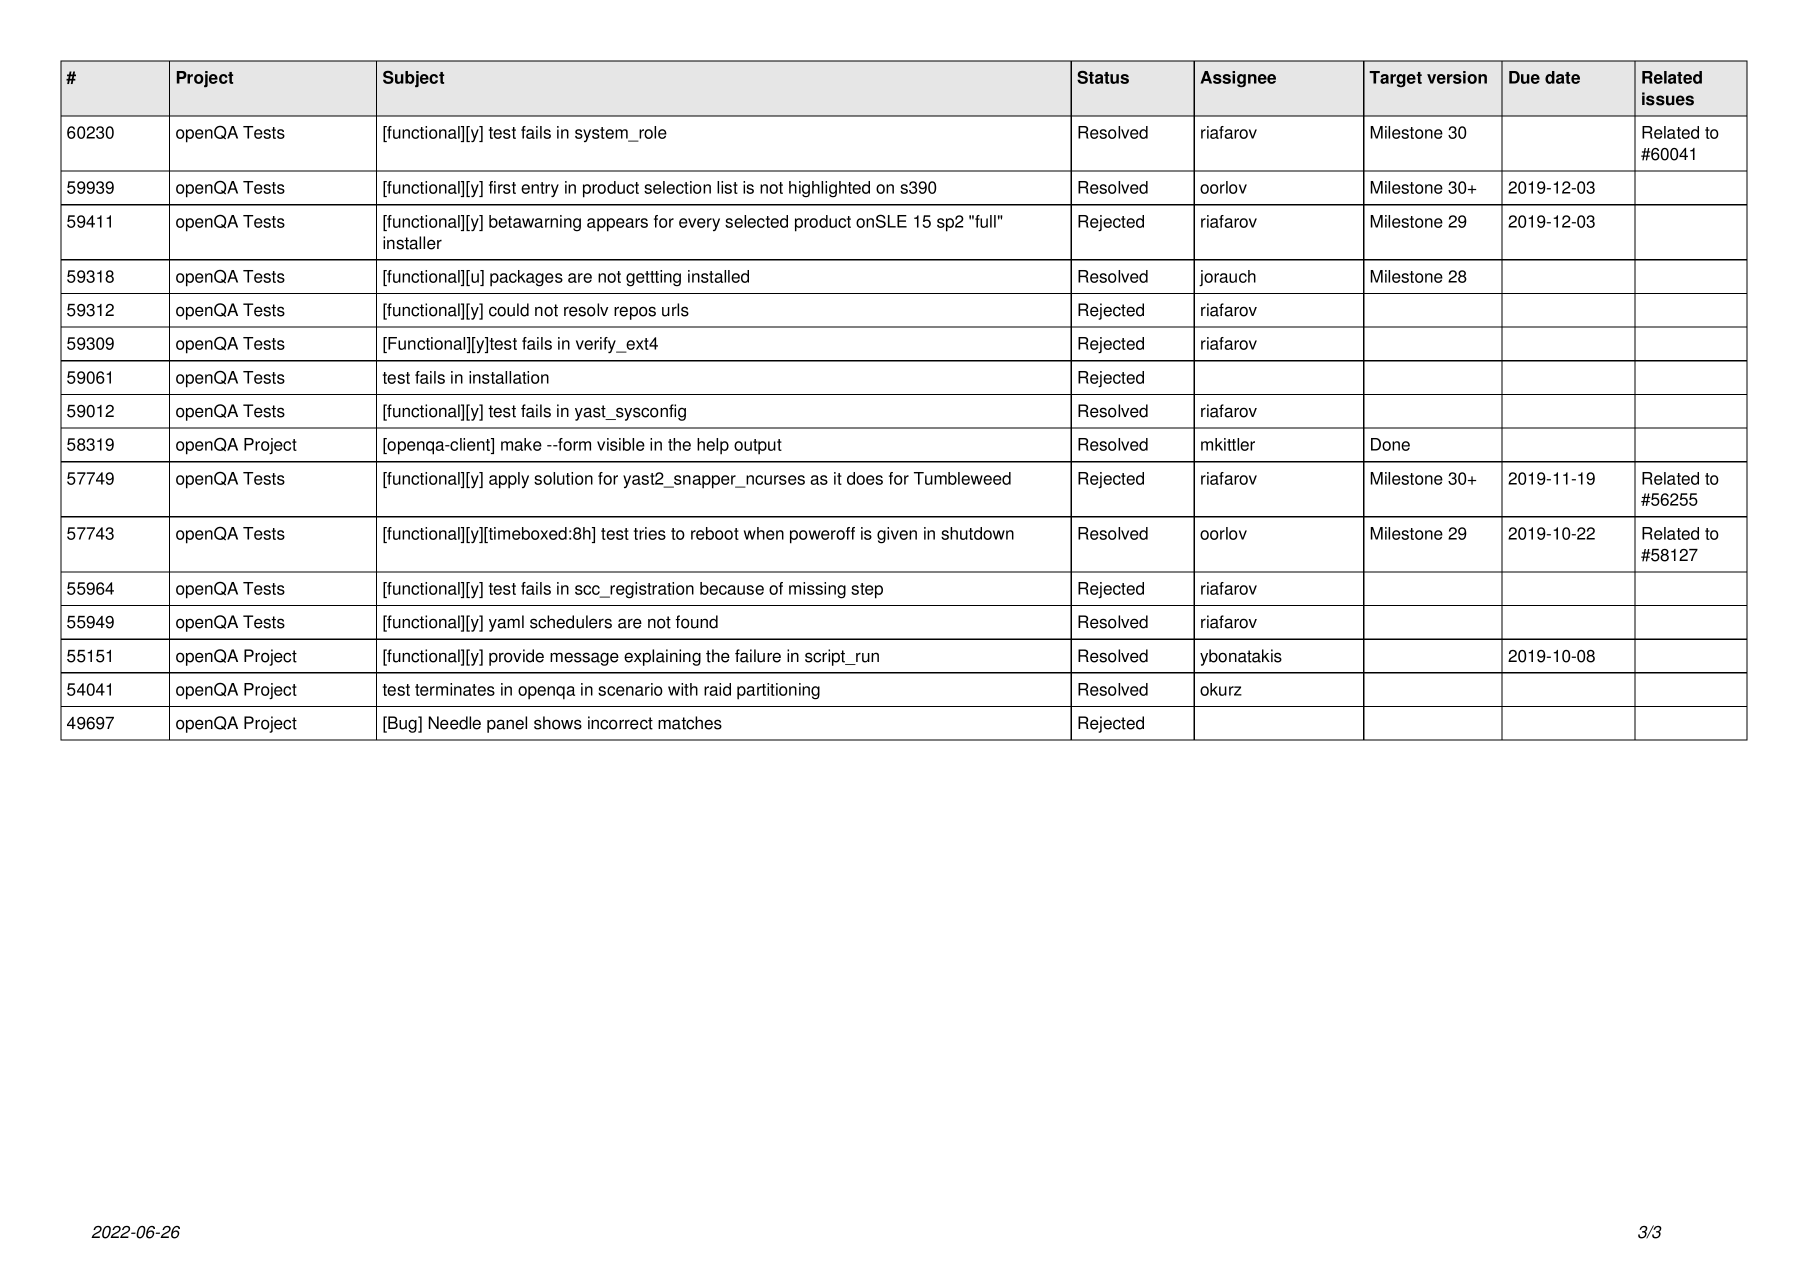 The image size is (1808, 1278). What do you see at coordinates (1390, 444) in the image?
I see `Done` at bounding box center [1390, 444].
